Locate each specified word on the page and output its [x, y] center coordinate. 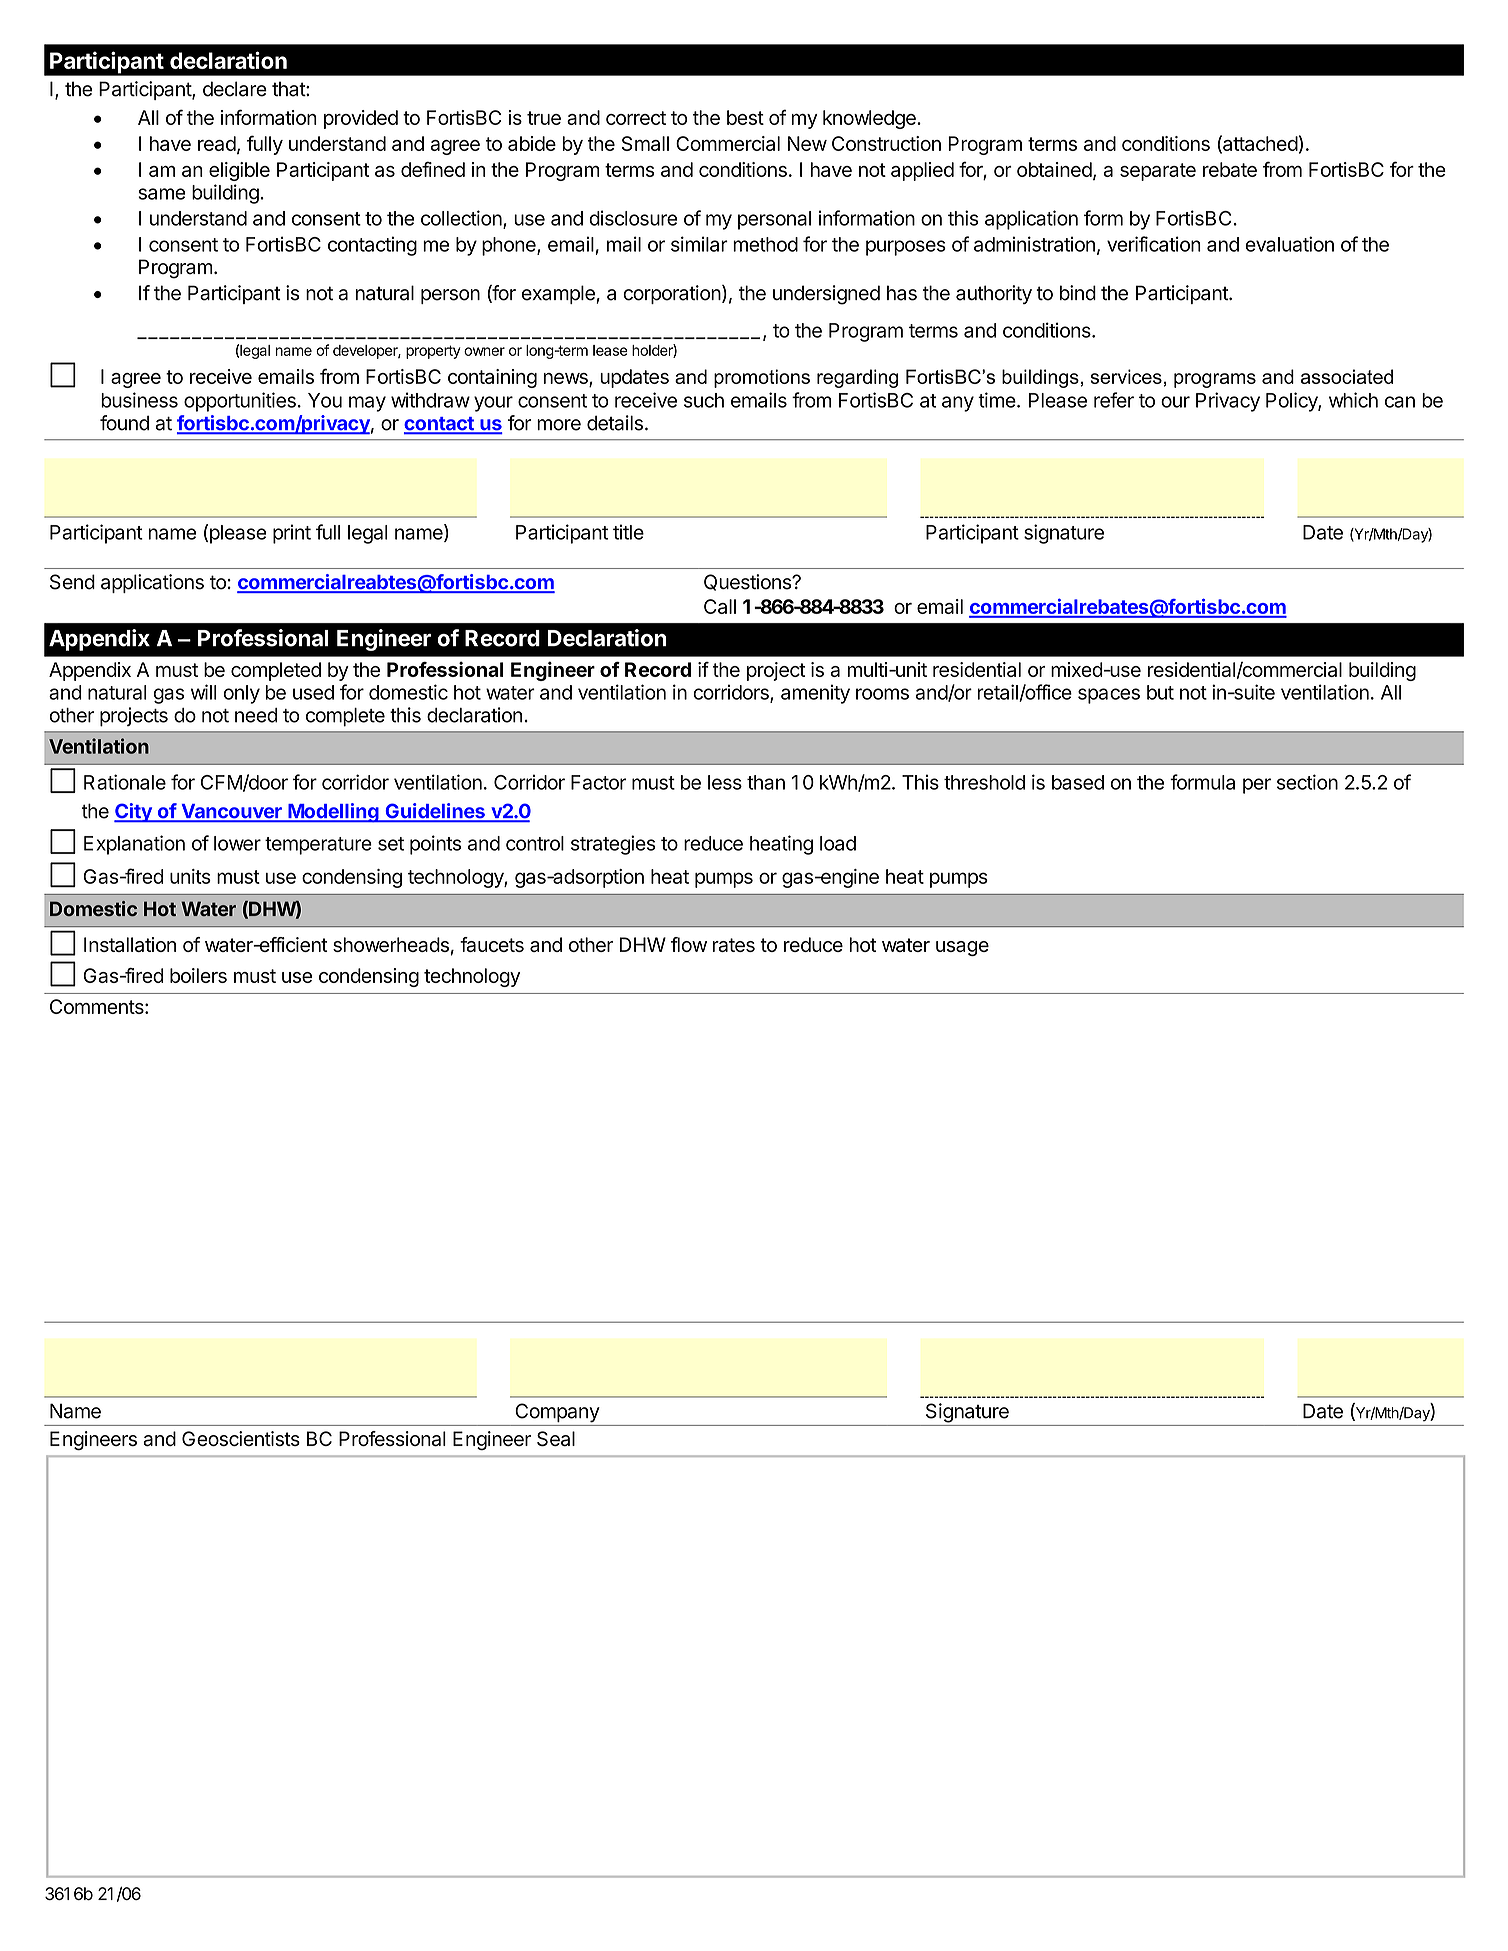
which [1353, 400]
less [725, 782]
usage [962, 948]
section [1307, 782]
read [217, 143]
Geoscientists [241, 1438]
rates [734, 945]
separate [1158, 172]
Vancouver [231, 812]
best [745, 117]
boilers [198, 975]
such [704, 400]
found [124, 423]
